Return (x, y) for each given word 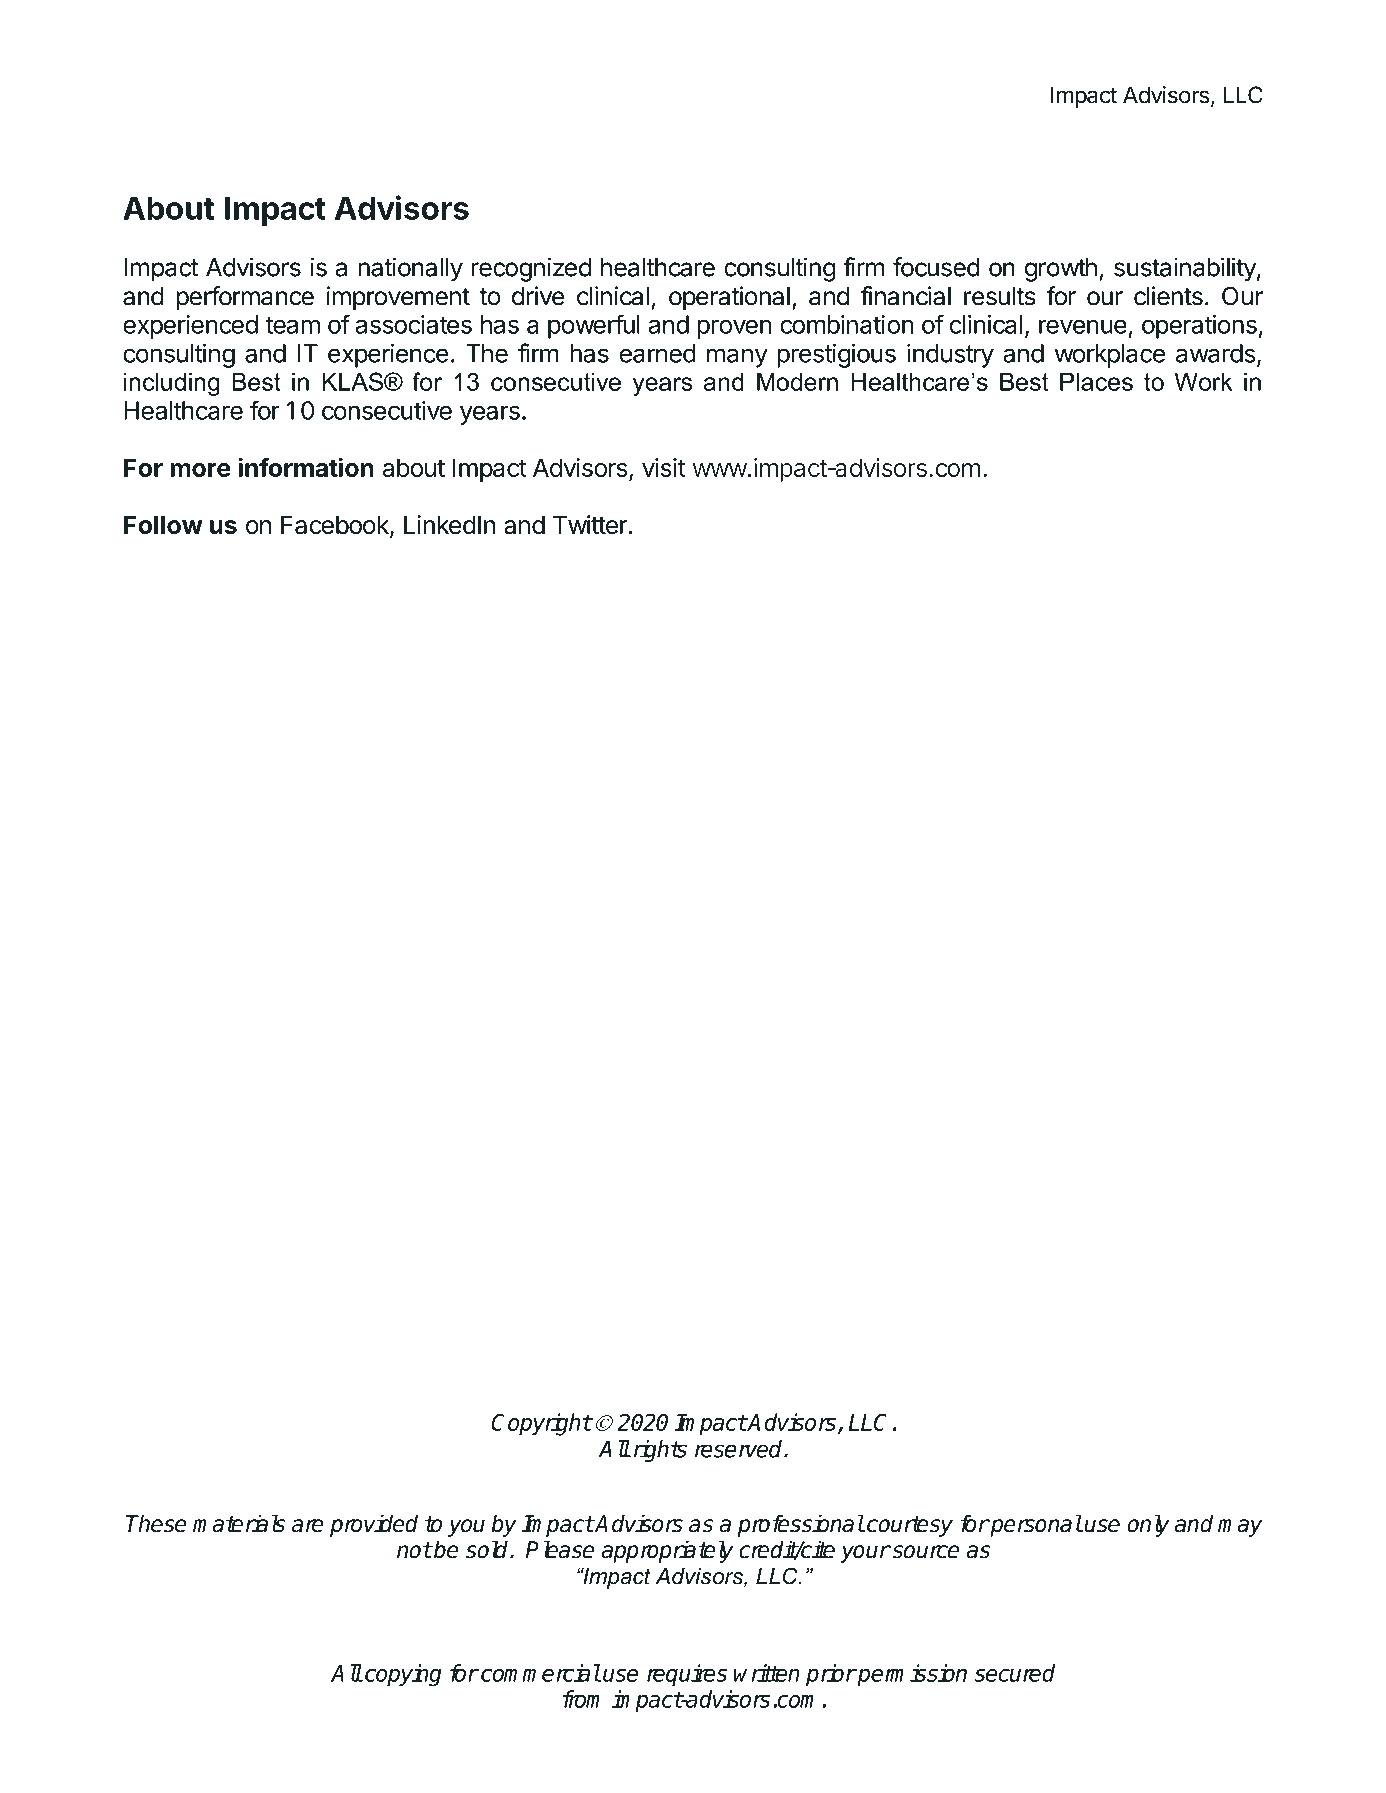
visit (663, 467)
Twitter (590, 524)
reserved (740, 1449)
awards (1215, 353)
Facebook (336, 526)
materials (239, 1523)
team (292, 325)
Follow (163, 524)
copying (403, 1675)
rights (660, 1451)
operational (729, 298)
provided (374, 1525)
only (1148, 1525)
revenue (1083, 326)
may (1240, 1528)
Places (1096, 381)
